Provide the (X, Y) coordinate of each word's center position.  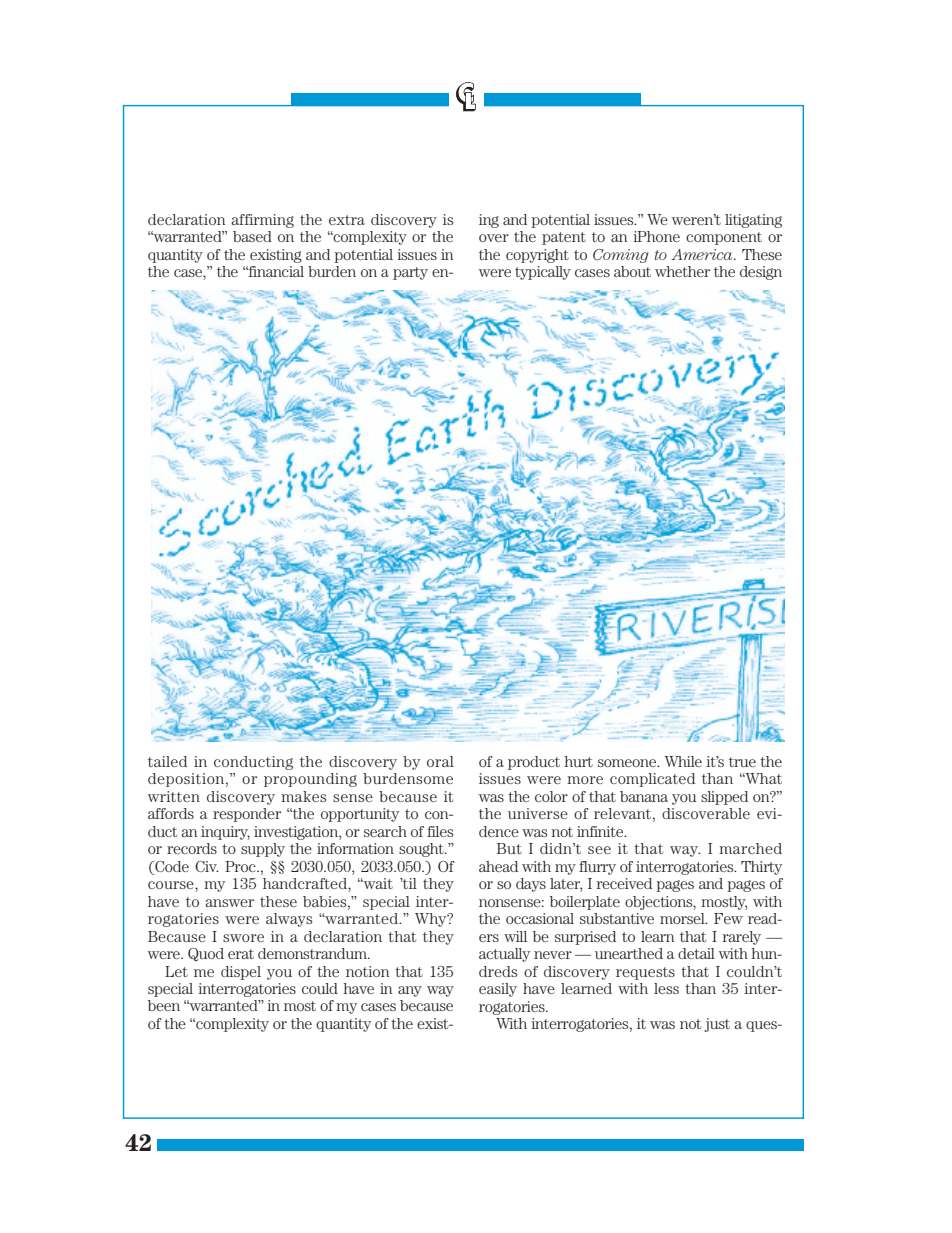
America (703, 254)
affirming (262, 221)
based (252, 236)
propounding (310, 780)
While (683, 761)
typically (543, 273)
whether (682, 271)
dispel (241, 973)
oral (440, 761)
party (410, 273)
